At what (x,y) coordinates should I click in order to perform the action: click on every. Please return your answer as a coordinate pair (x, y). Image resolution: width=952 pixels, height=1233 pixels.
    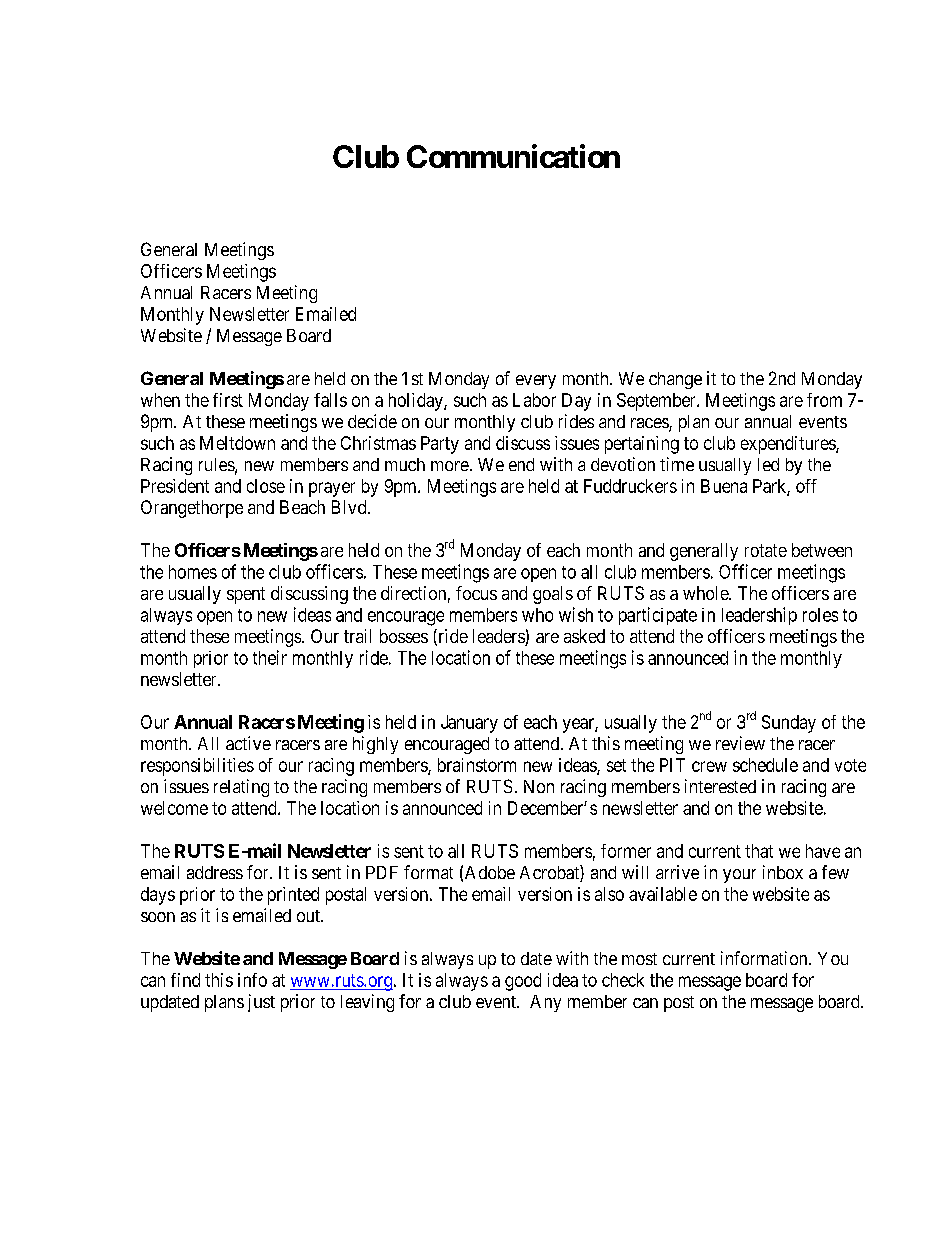
    Looking at the image, I should click on (536, 382).
